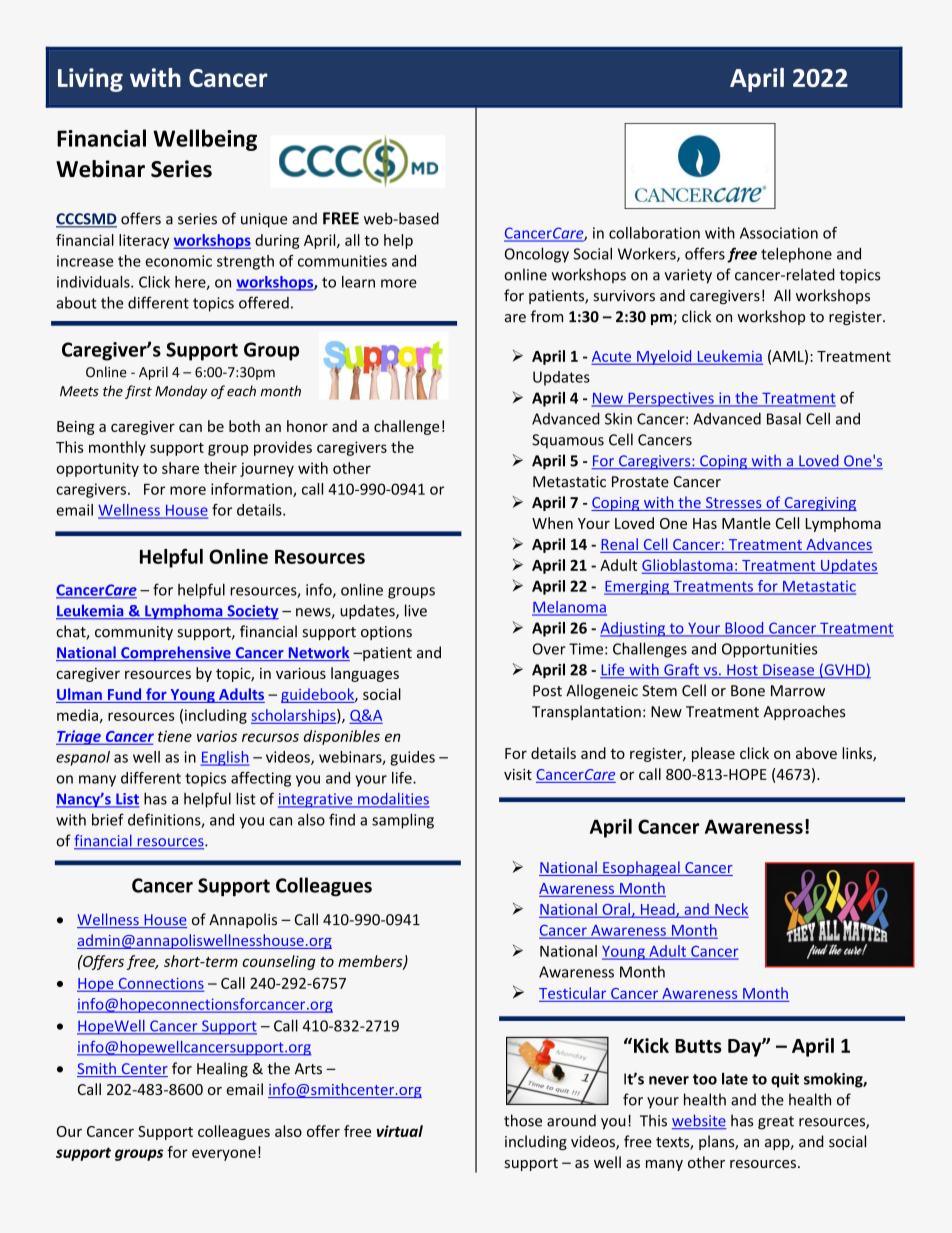 This page has height=1233, width=952. Describe the element at coordinates (537, 255) in the page. I see `Oncology` at that location.
